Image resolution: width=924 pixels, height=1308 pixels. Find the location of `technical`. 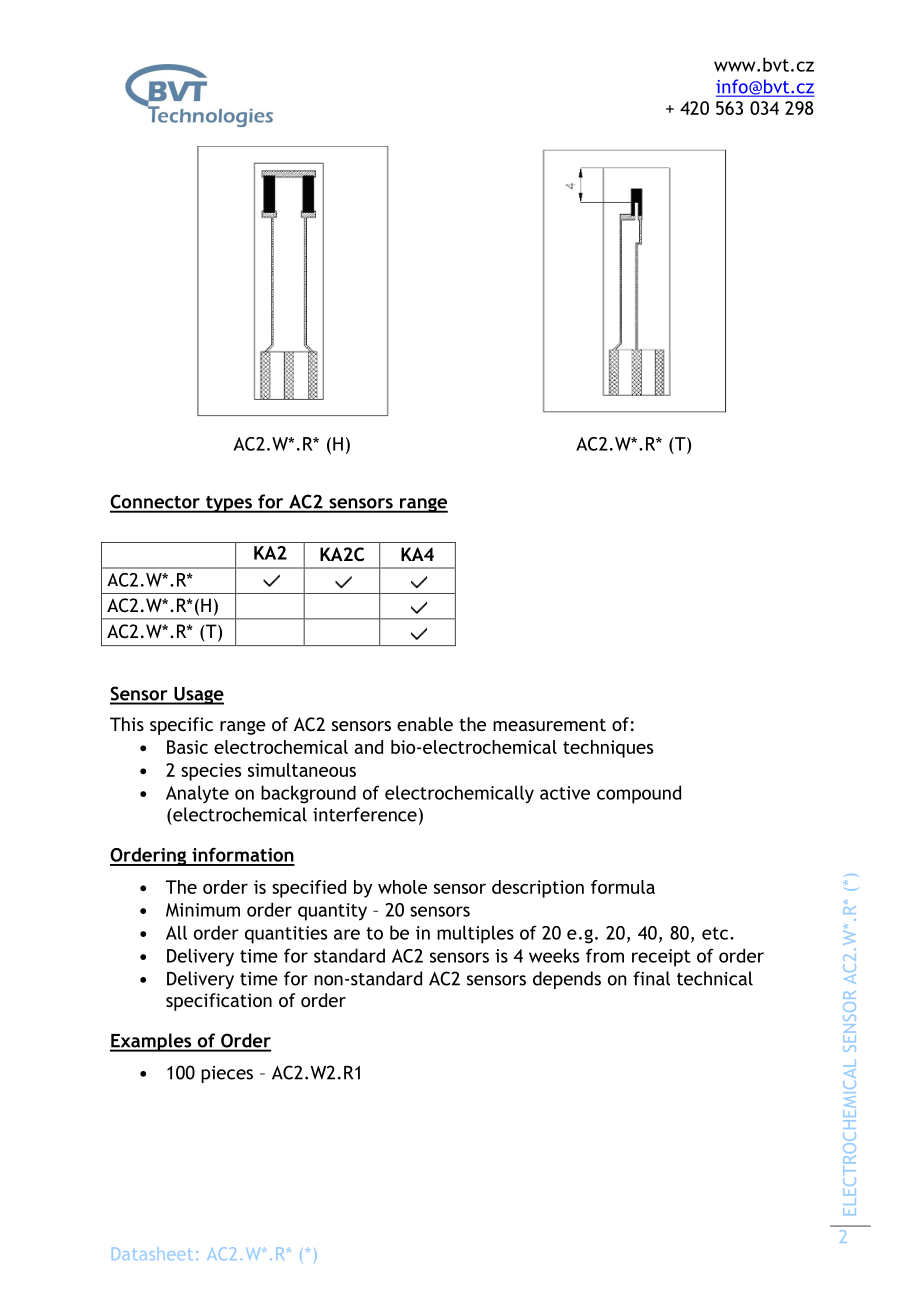

technical is located at coordinates (715, 978).
